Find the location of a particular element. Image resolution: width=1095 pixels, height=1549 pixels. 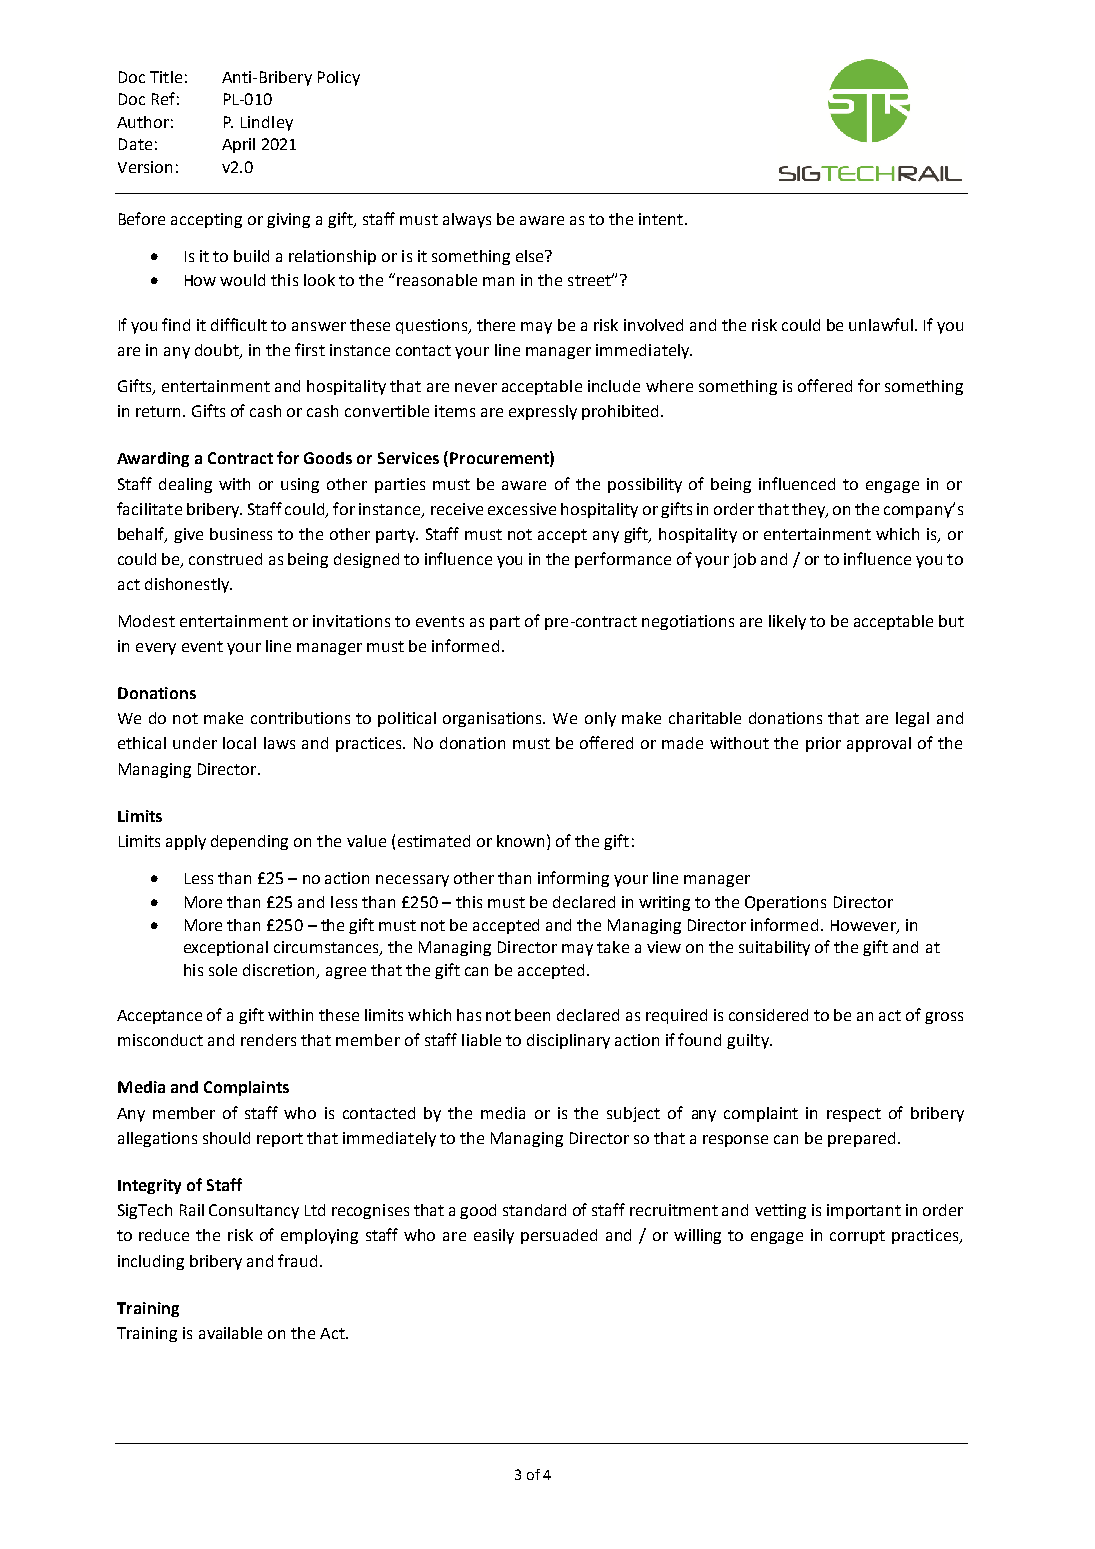

construed is located at coordinates (225, 559).
